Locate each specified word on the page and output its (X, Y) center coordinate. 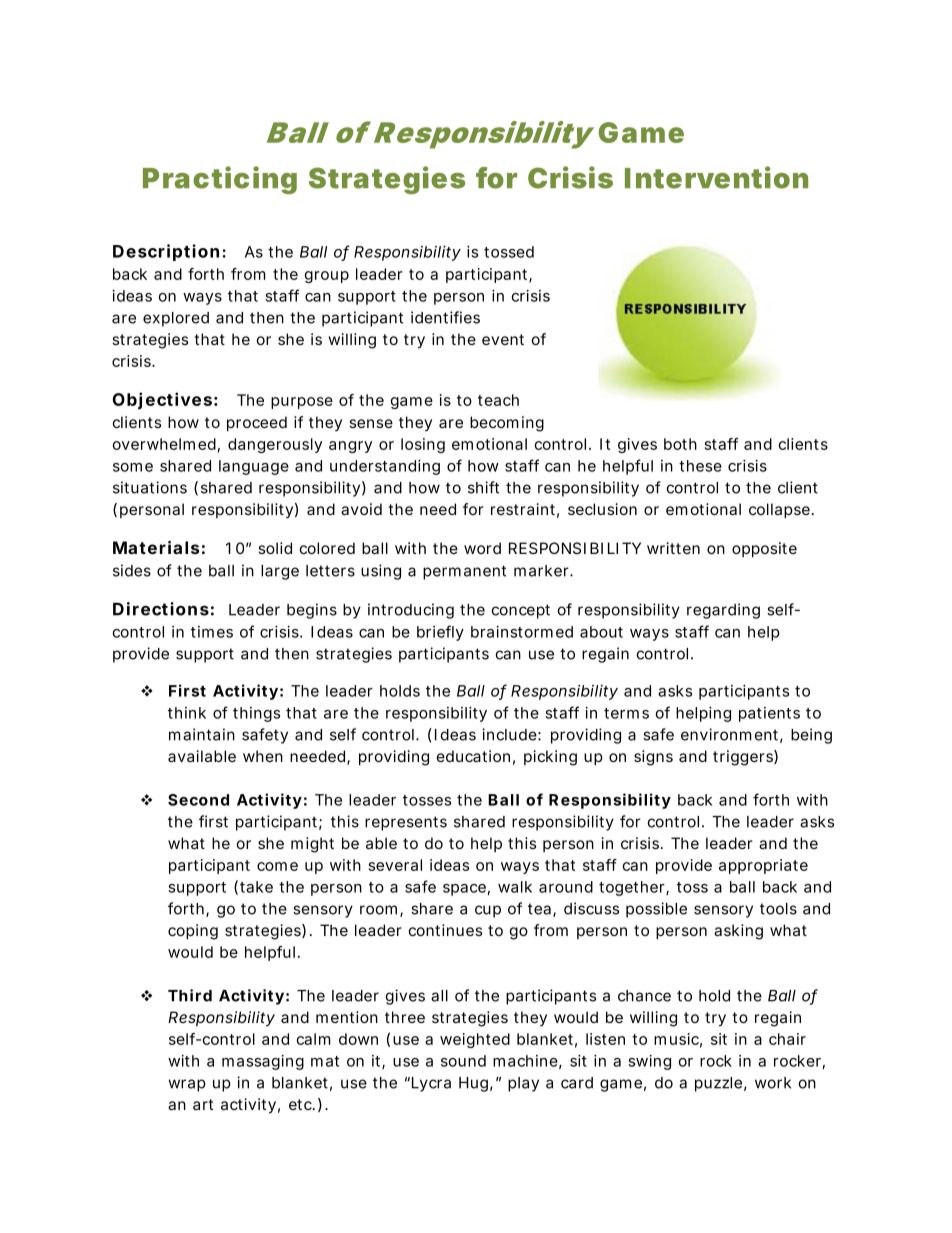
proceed (257, 423)
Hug (473, 1084)
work (773, 1083)
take (256, 887)
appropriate (763, 866)
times (212, 632)
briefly (440, 633)
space (464, 890)
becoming (507, 424)
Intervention (716, 177)
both (680, 444)
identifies (445, 317)
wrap (187, 1085)
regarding (723, 611)
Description (166, 252)
